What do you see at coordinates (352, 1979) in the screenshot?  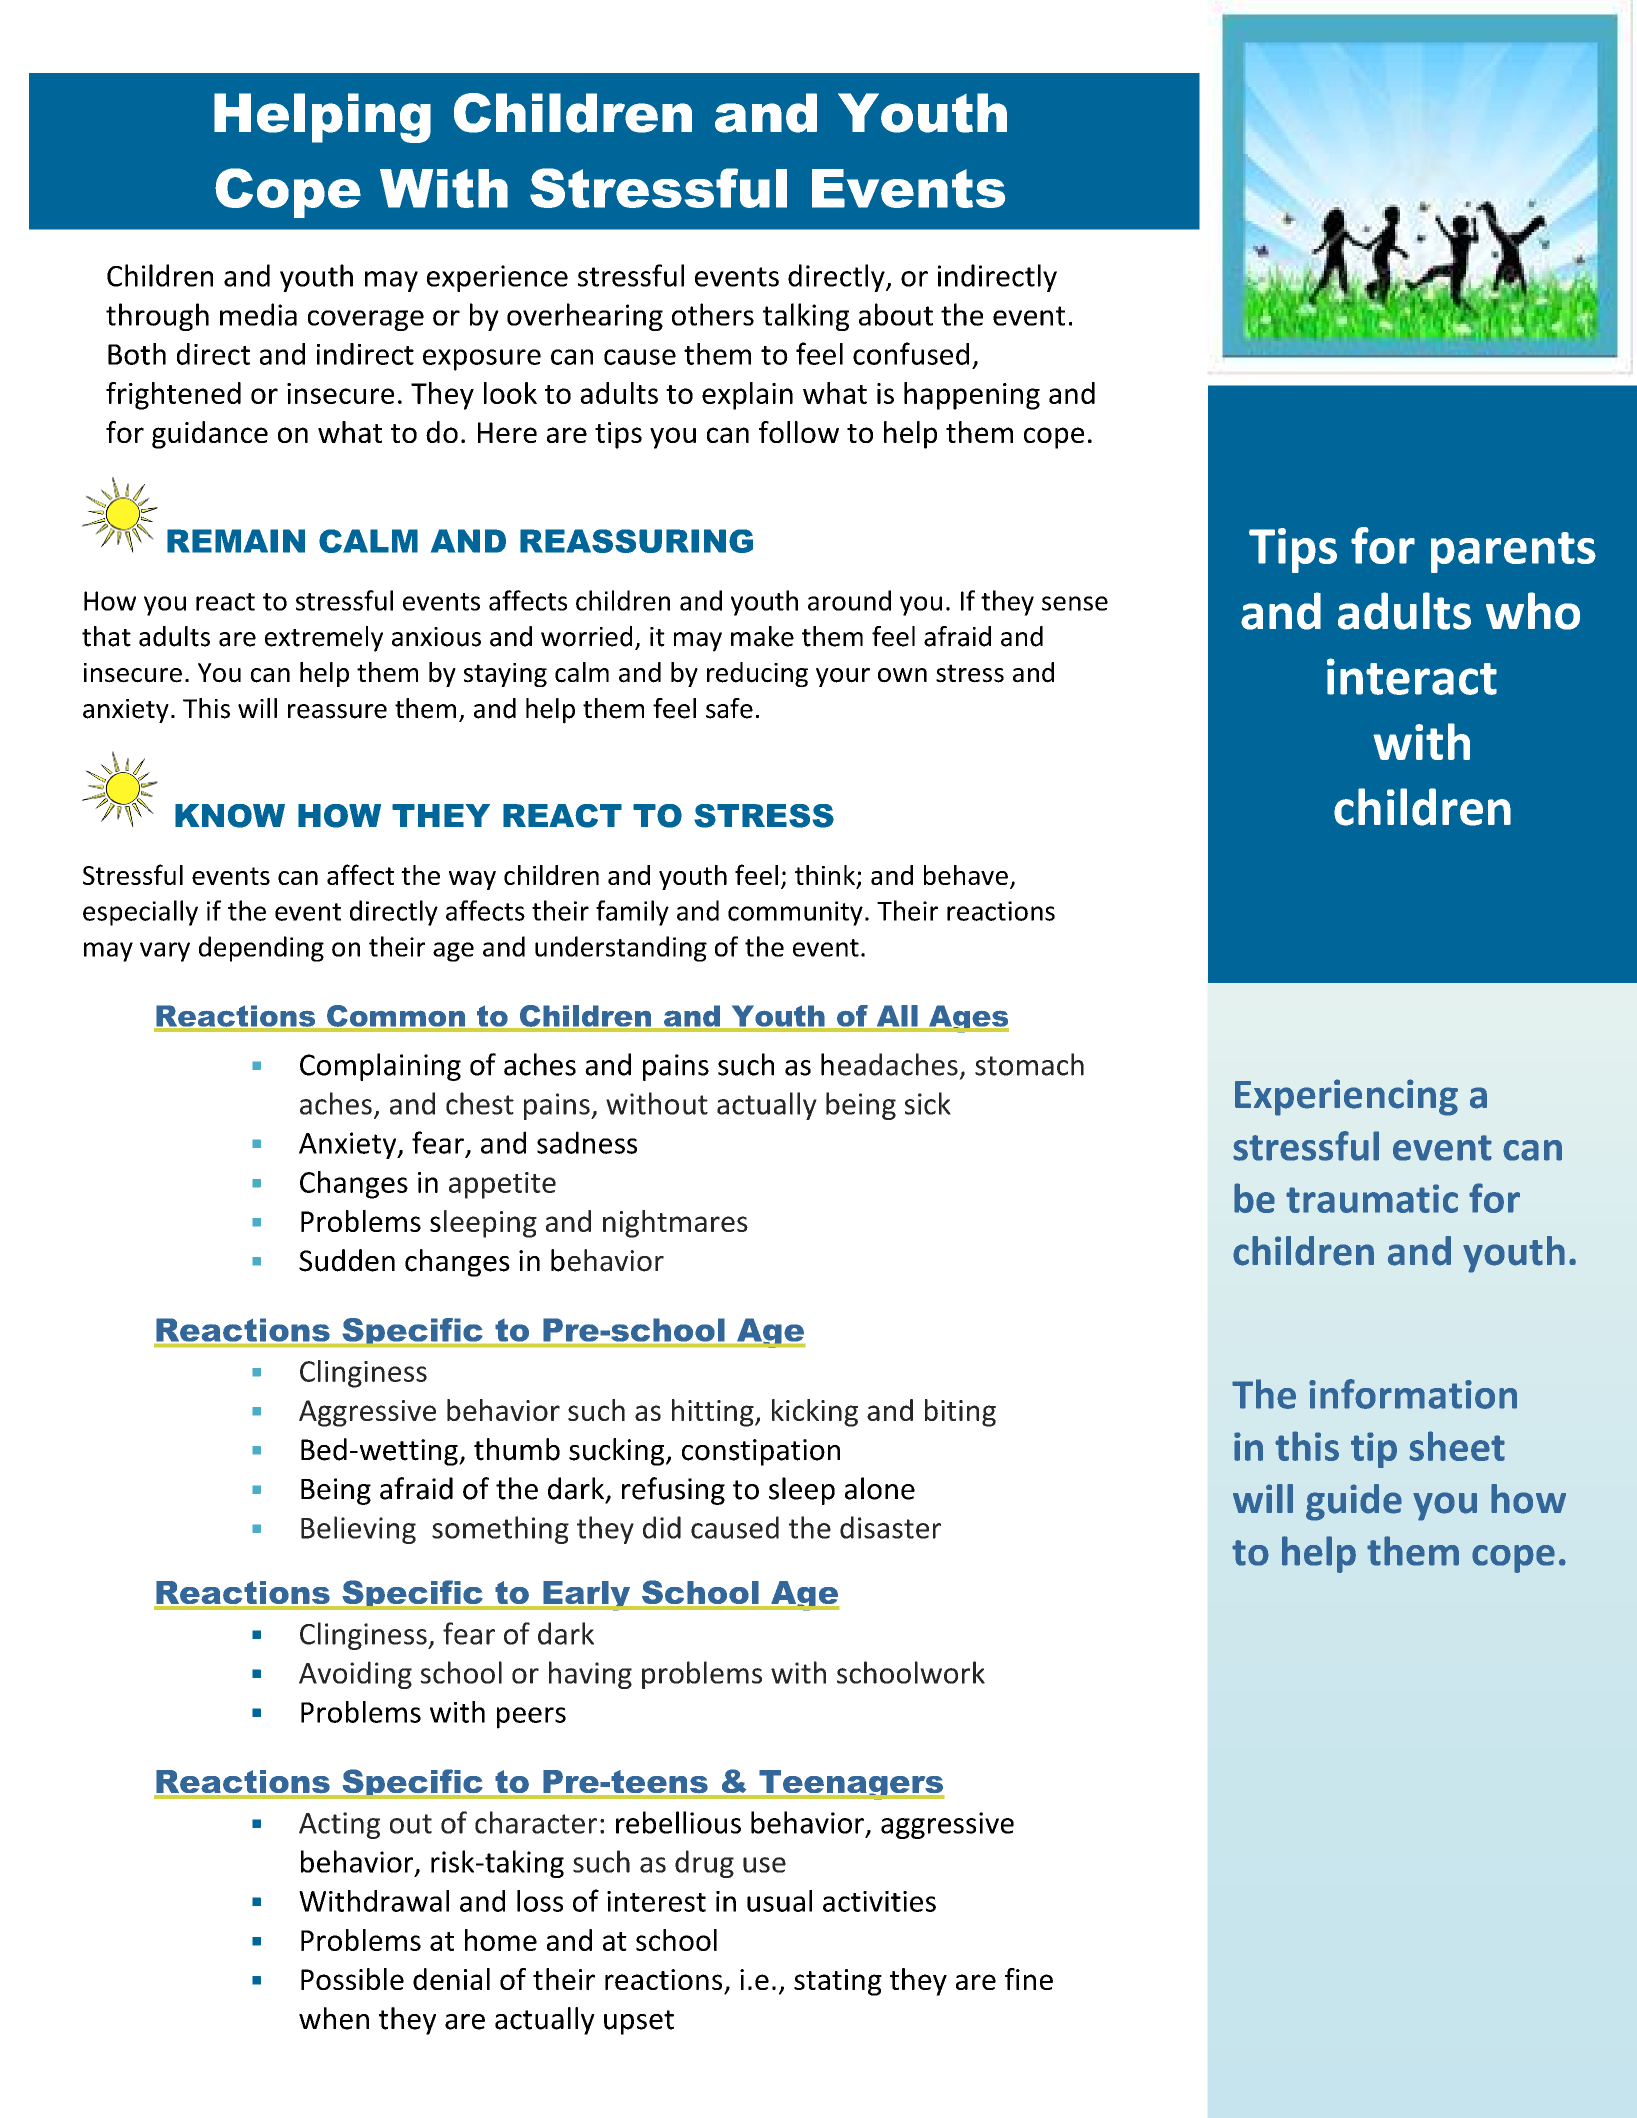 I see `Possible` at bounding box center [352, 1979].
